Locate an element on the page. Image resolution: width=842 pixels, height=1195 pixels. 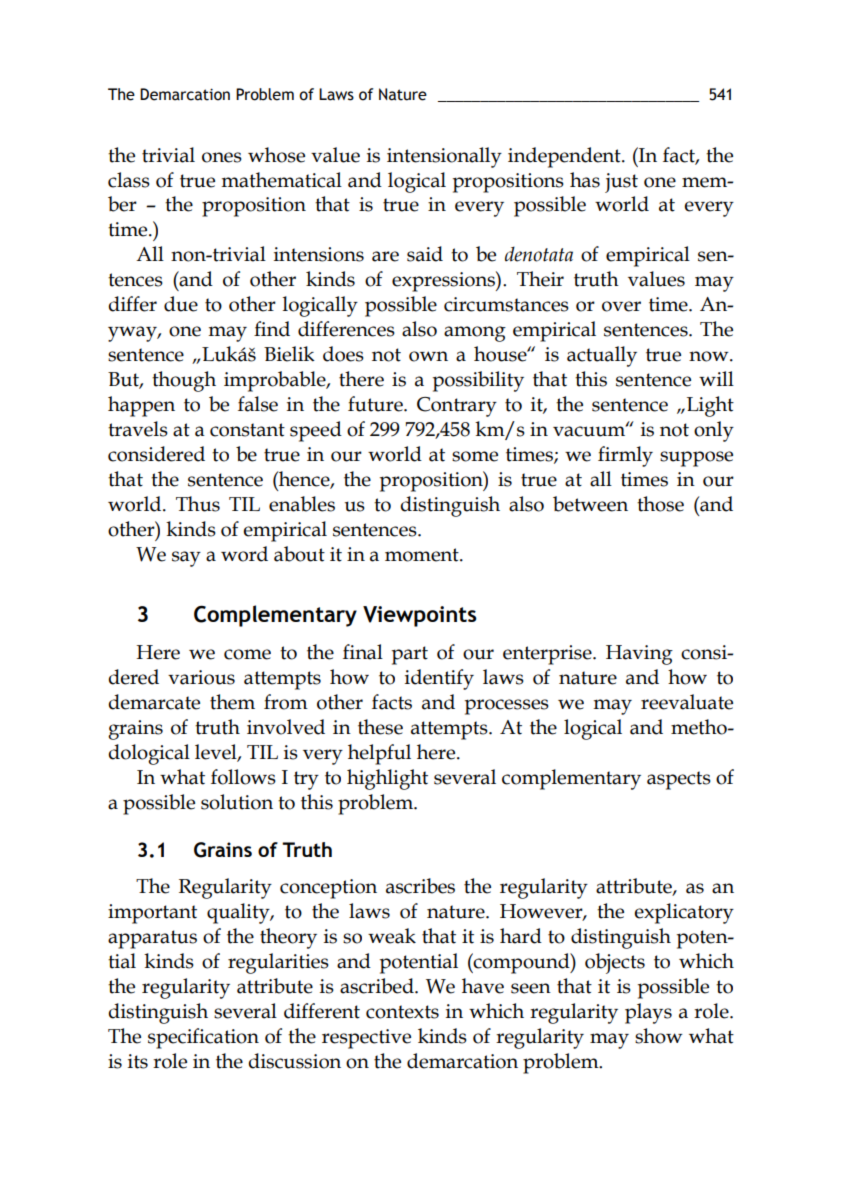
Viewpoints is located at coordinates (420, 616).
